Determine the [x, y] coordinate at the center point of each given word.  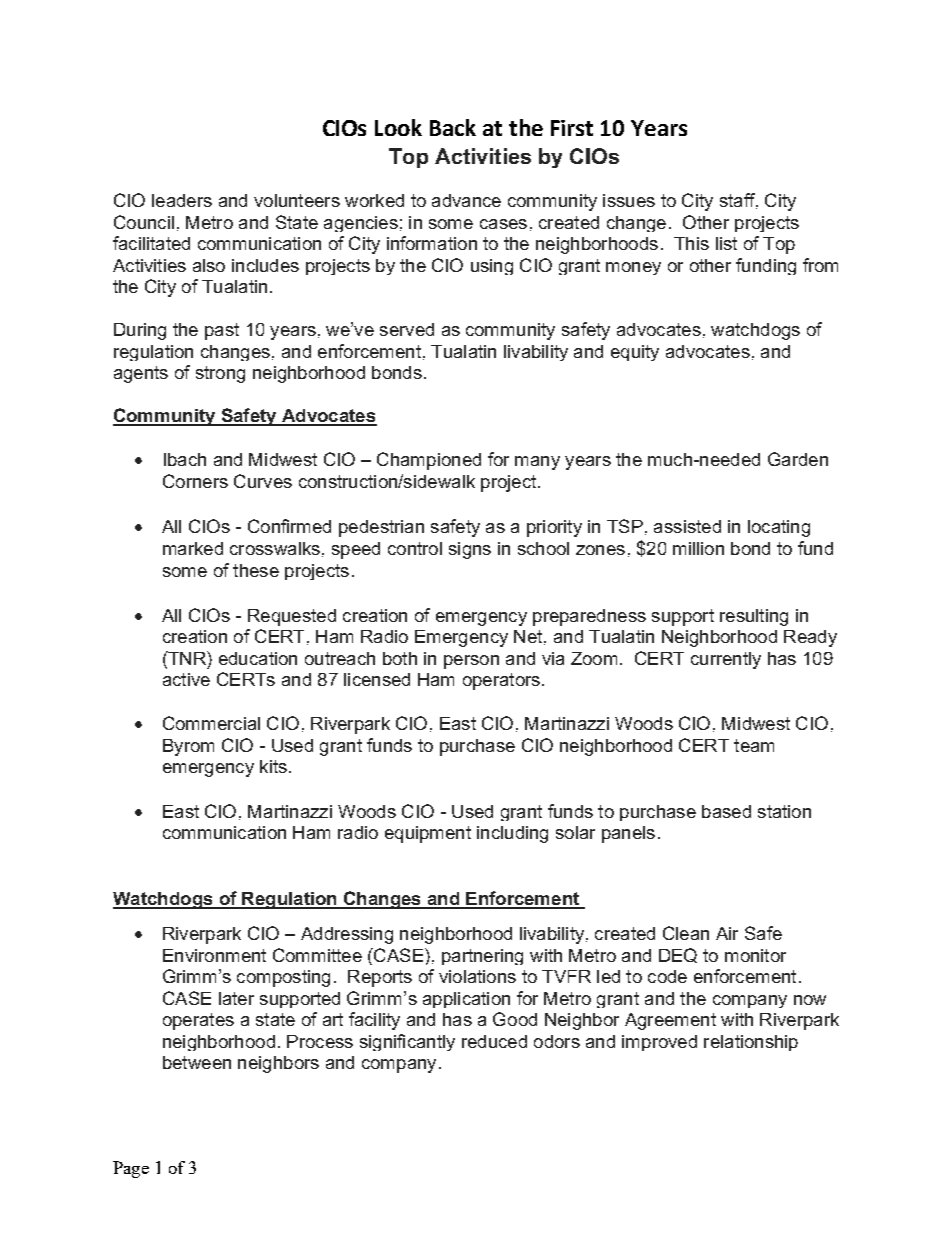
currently [726, 660]
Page [131, 1169]
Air [727, 933]
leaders [182, 200]
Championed [429, 461]
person [471, 662]
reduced [494, 1041]
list [726, 243]
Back [453, 127]
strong [220, 374]
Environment [214, 955]
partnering [482, 957]
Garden [798, 459]
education [258, 658]
